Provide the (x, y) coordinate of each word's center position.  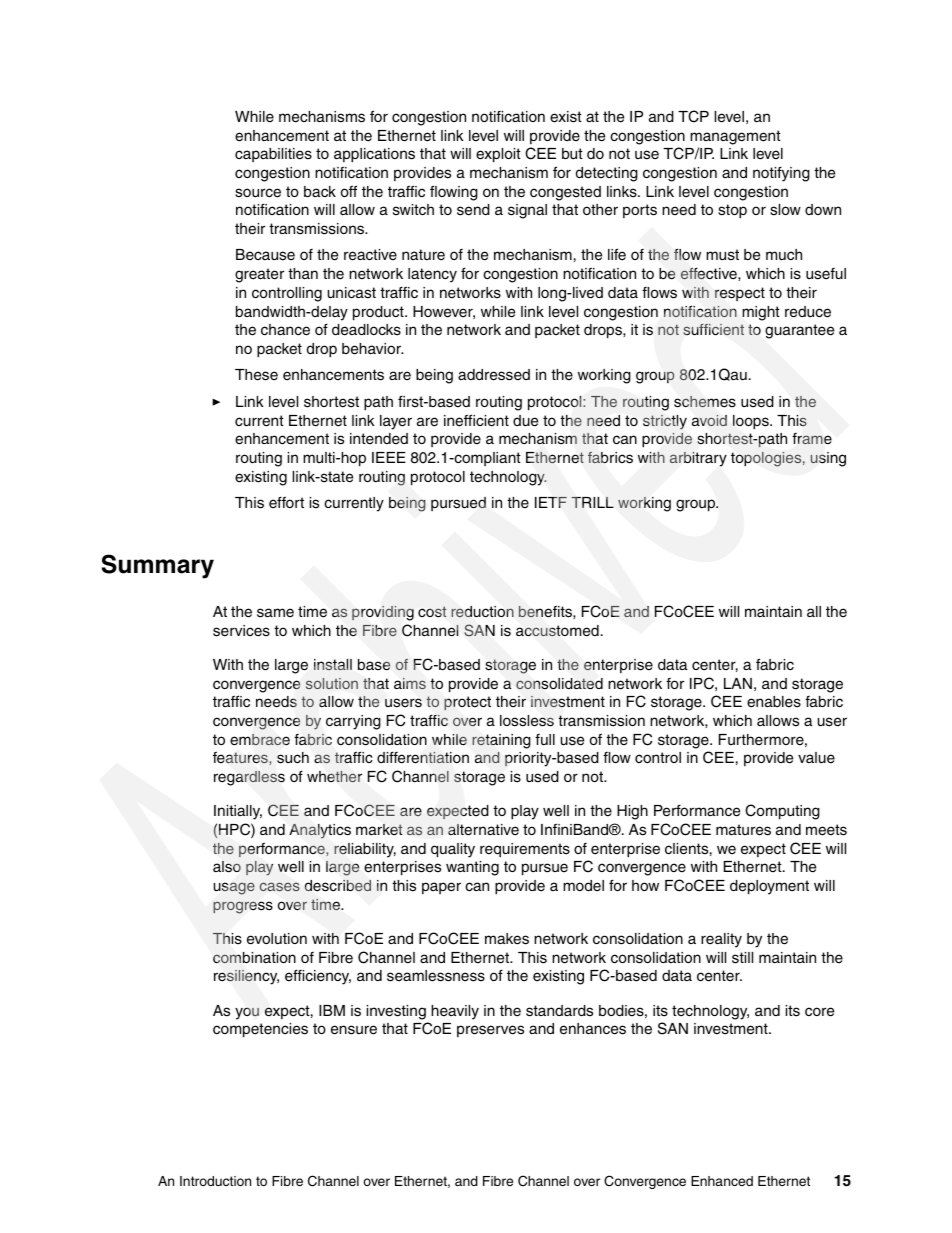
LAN (738, 683)
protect (467, 703)
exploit (498, 155)
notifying (781, 174)
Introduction (215, 1181)
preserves (490, 1031)
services (241, 631)
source (258, 193)
